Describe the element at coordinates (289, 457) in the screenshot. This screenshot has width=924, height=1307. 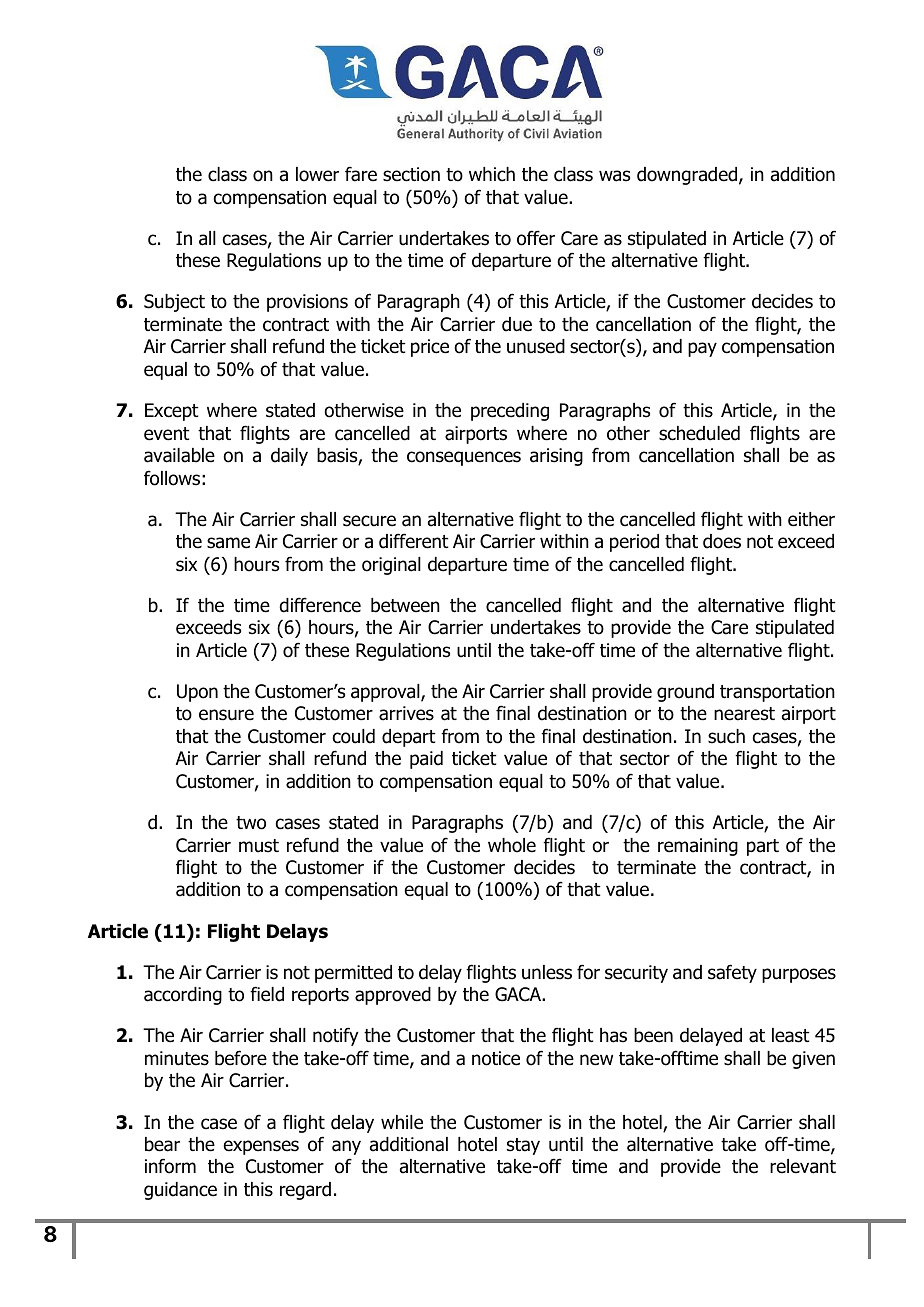
I see `daily` at that location.
